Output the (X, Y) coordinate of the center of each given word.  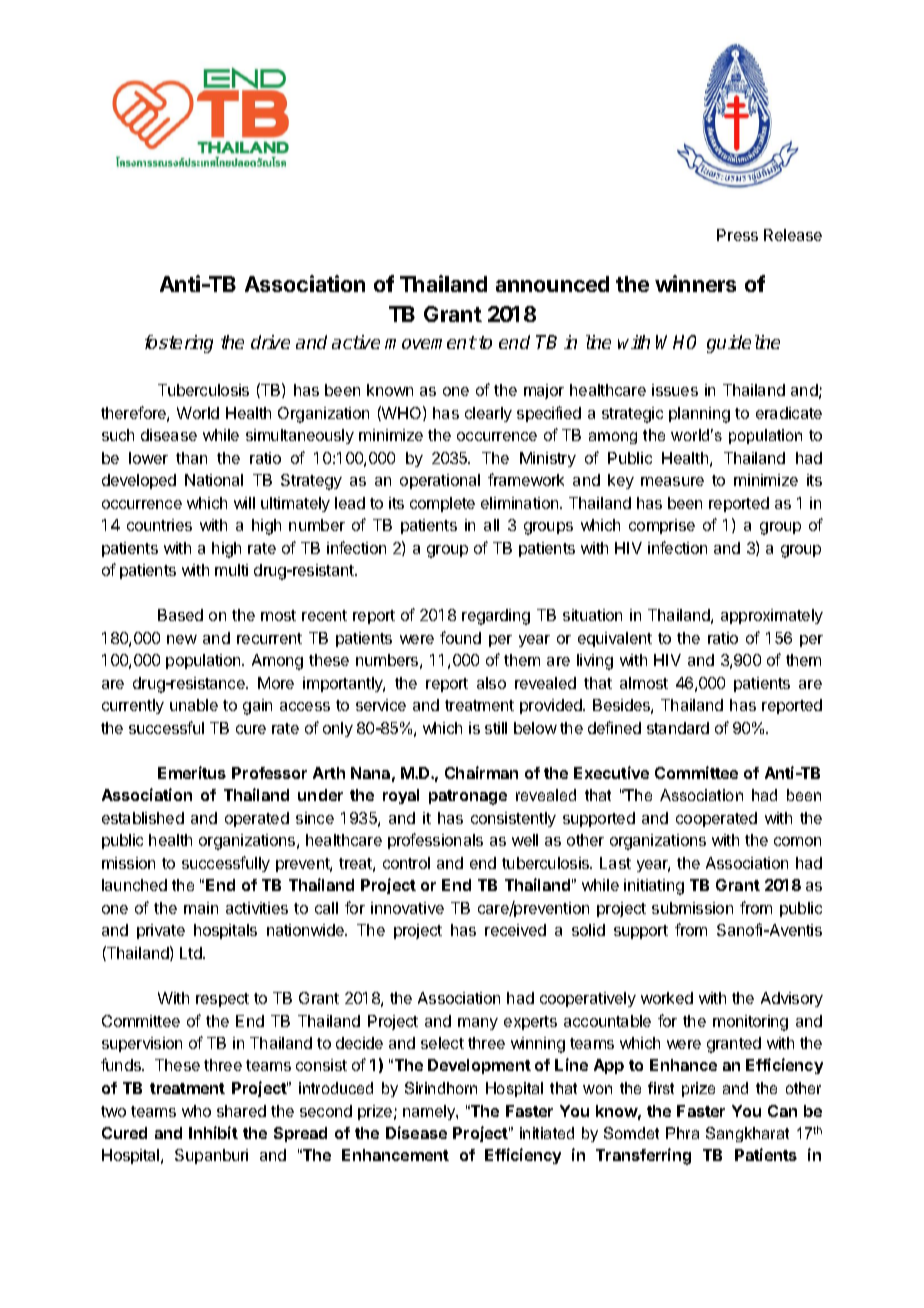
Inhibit (213, 1132)
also (491, 683)
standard (678, 728)
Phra (682, 1133)
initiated (547, 1133)
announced (552, 284)
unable (194, 705)
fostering (179, 344)
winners (695, 283)
